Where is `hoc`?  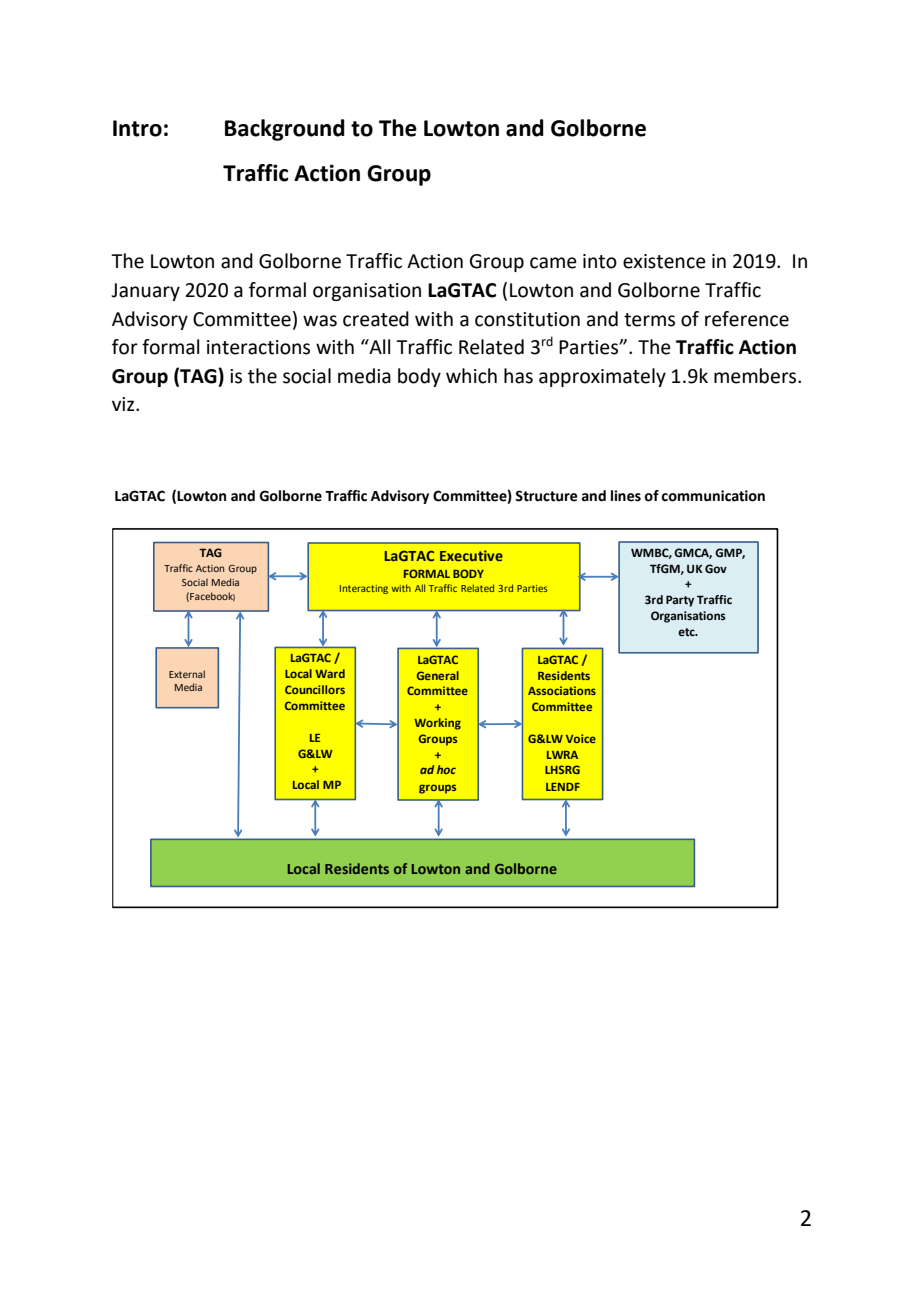 hoc is located at coordinates (446, 769).
